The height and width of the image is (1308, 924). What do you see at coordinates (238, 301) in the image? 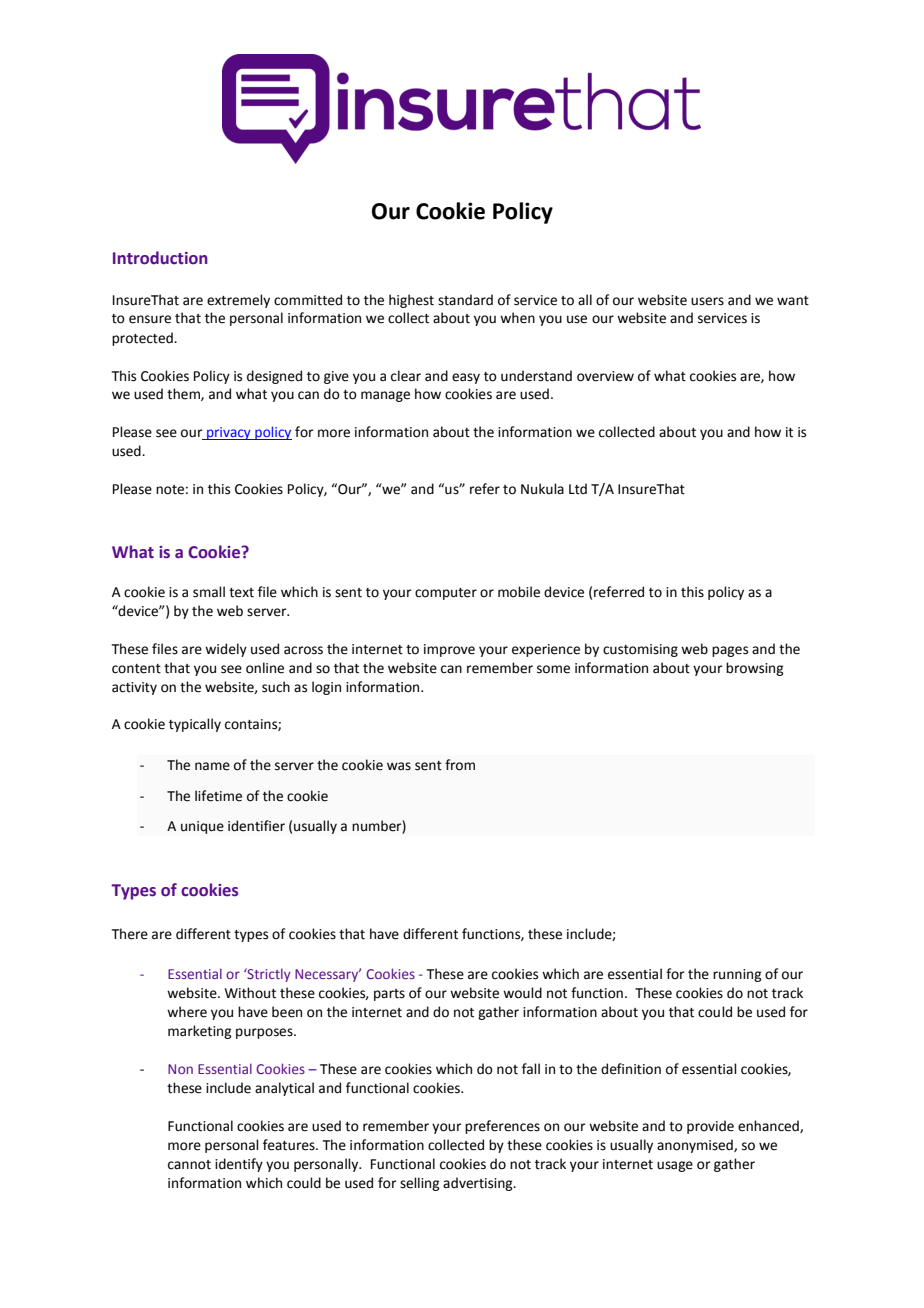
I see `extremely` at bounding box center [238, 301].
